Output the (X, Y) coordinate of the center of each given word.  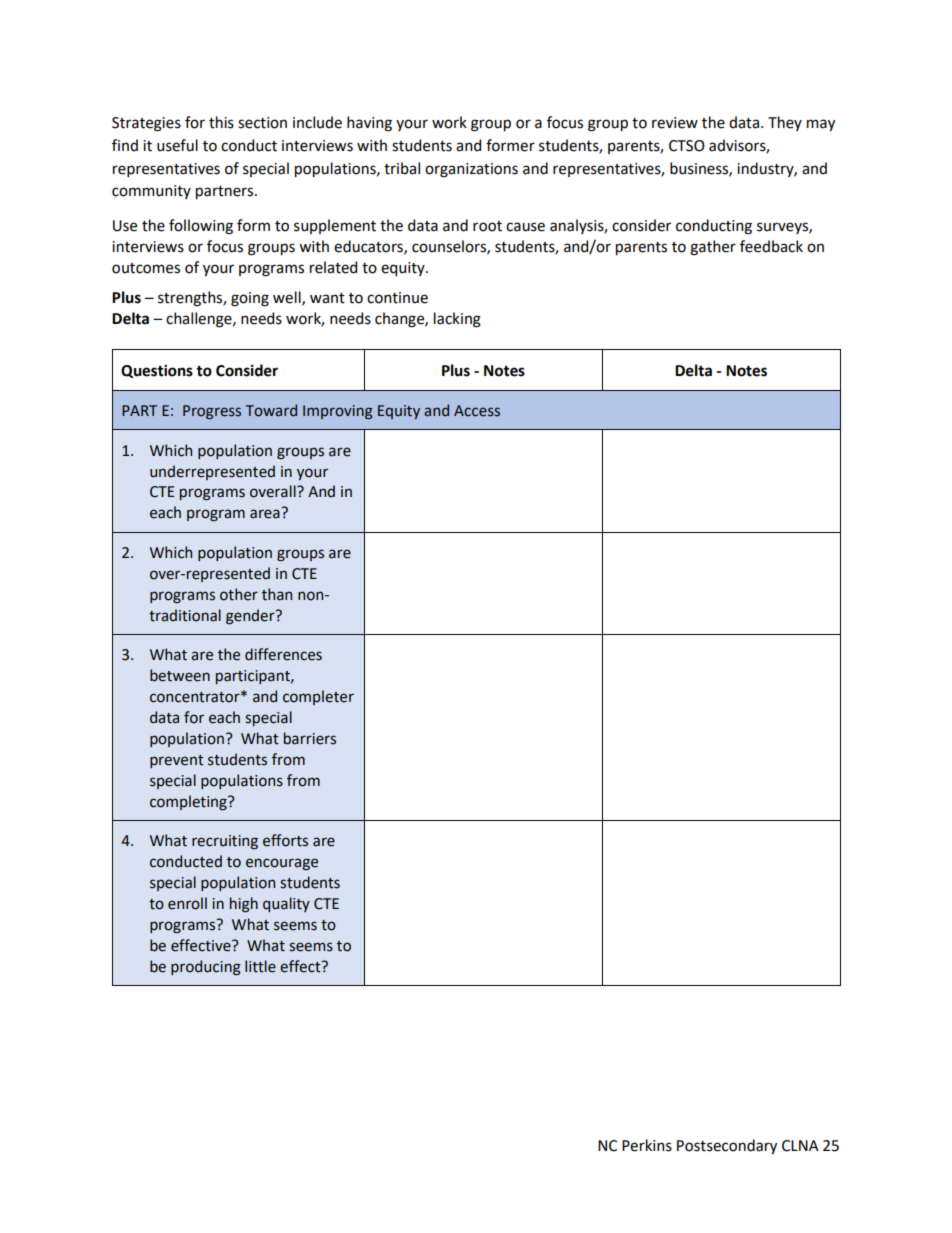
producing (206, 968)
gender (251, 617)
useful (177, 145)
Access (477, 411)
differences (283, 654)
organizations (471, 170)
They (785, 123)
